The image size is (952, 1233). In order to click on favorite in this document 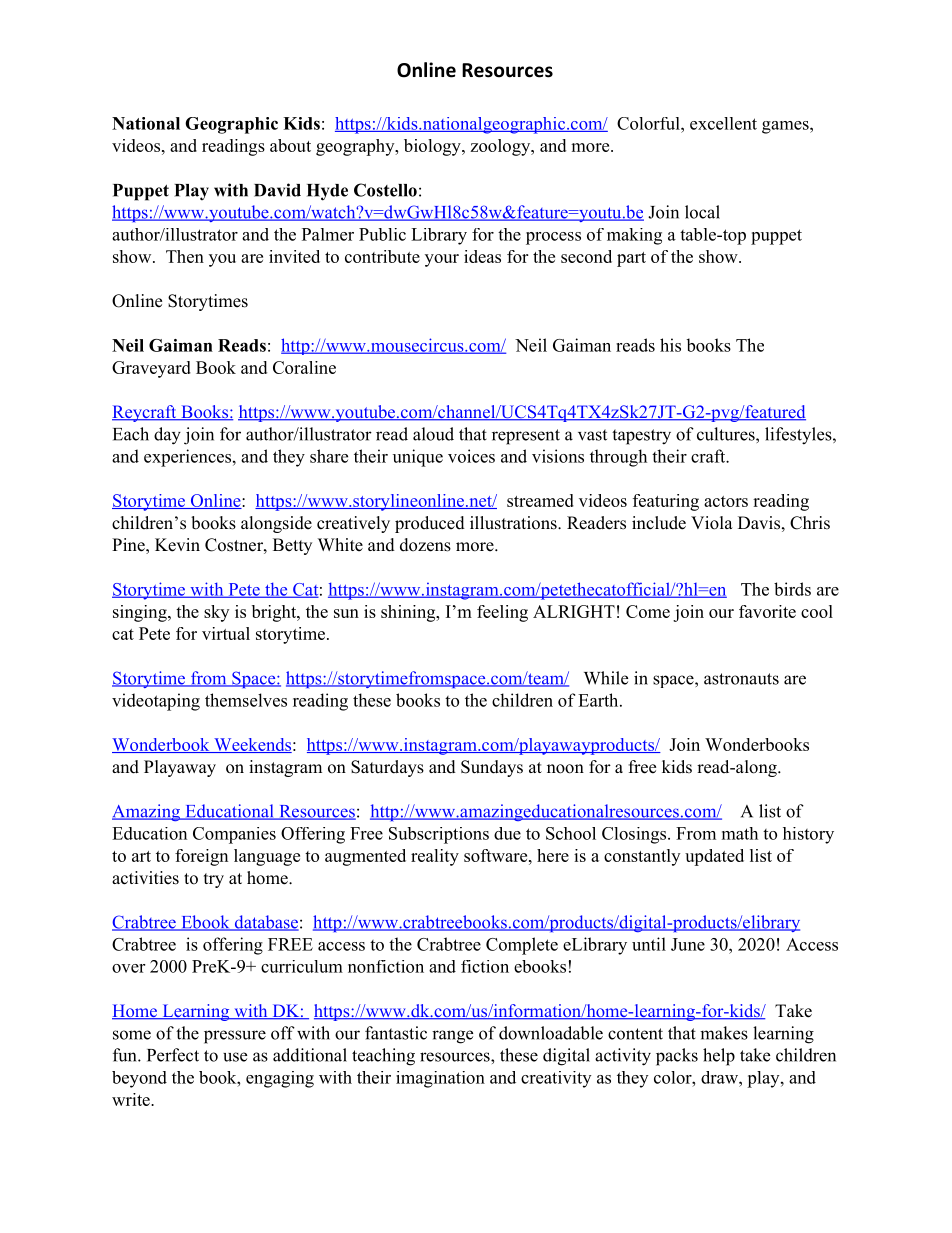, I will do `click(767, 611)`.
